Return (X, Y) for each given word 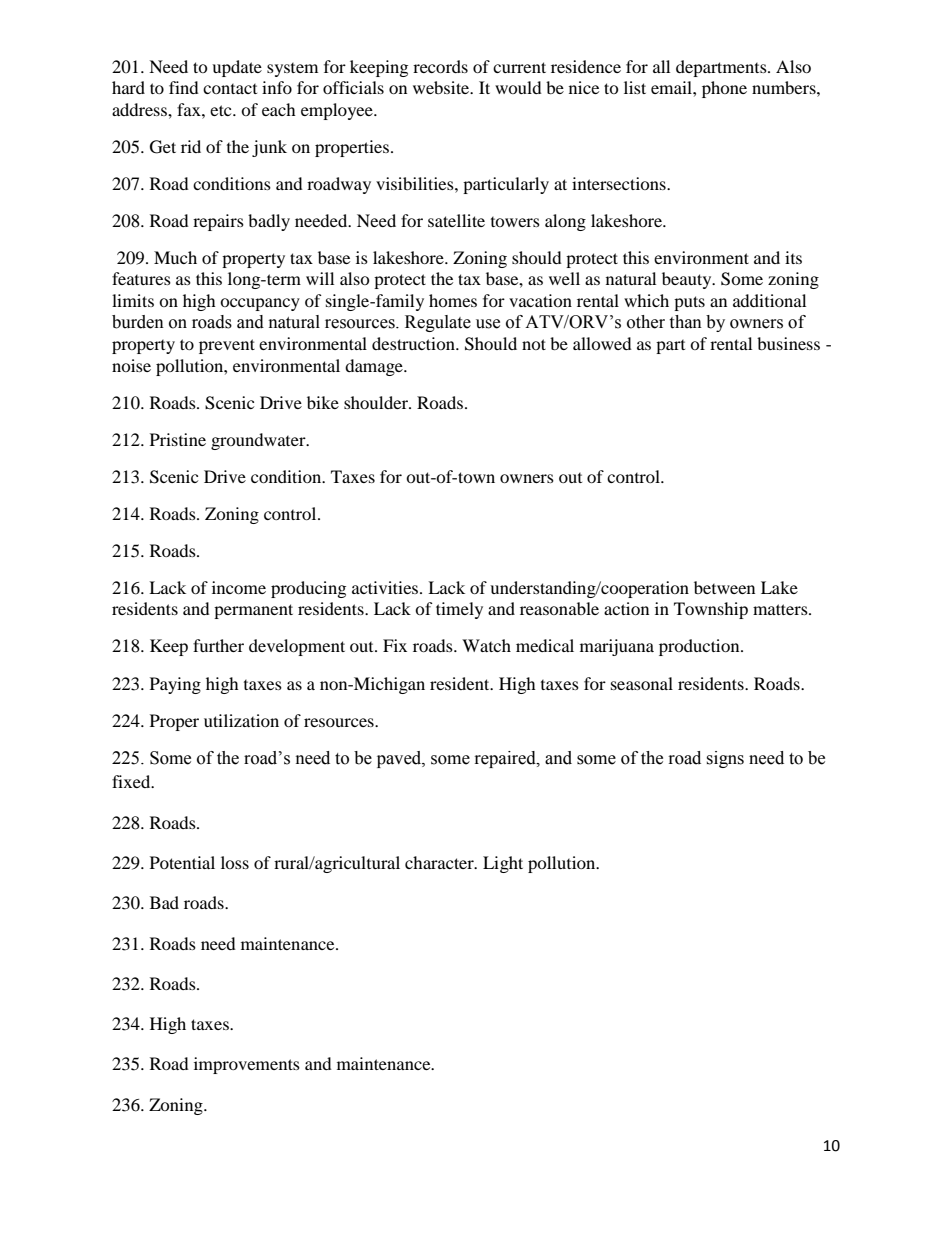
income (239, 587)
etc (222, 110)
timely (459, 610)
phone (724, 89)
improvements (247, 1065)
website (442, 87)
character (440, 862)
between (724, 587)
